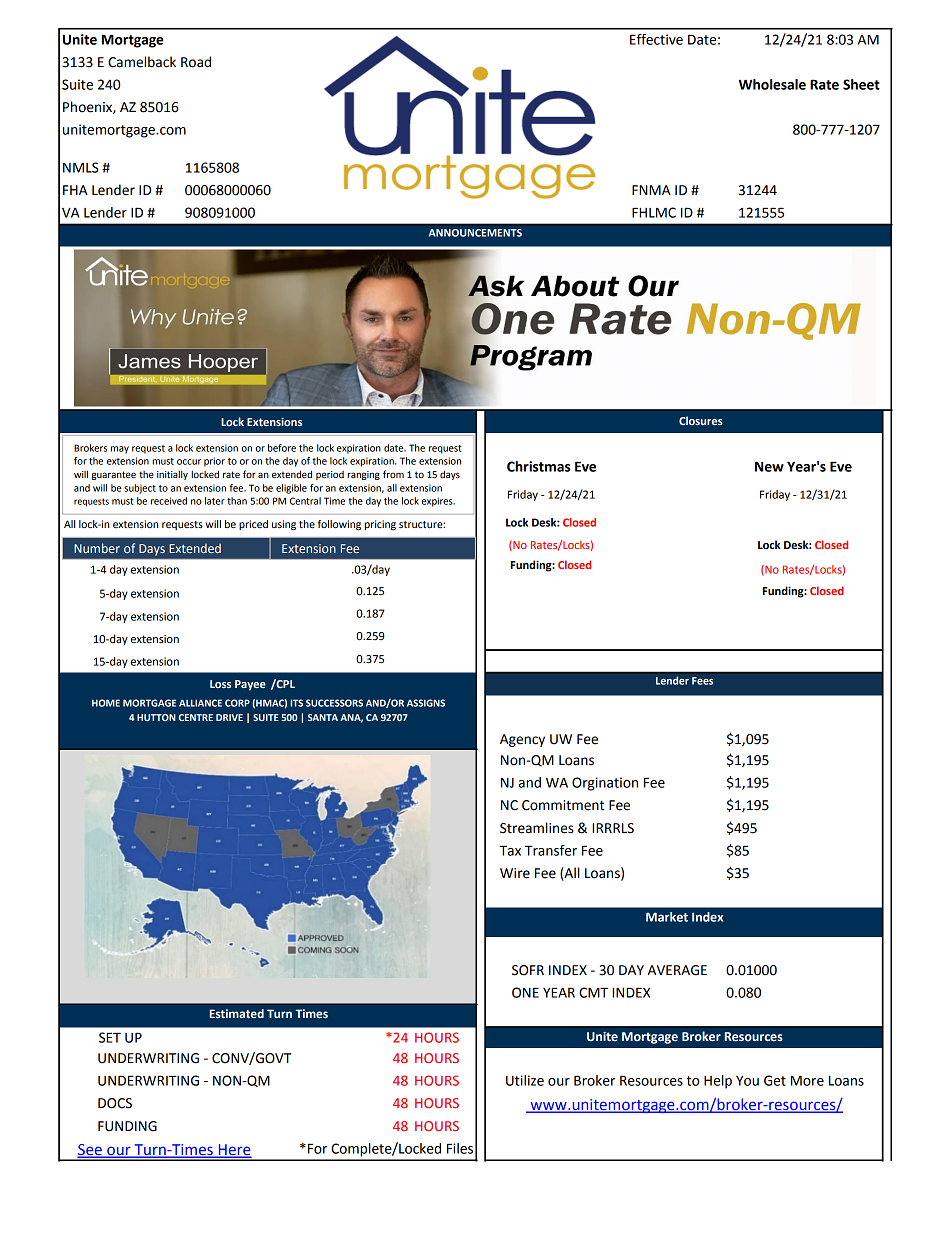 This screenshot has height=1233, width=952. Describe the element at coordinates (189, 462) in the screenshot. I see `occur` at that location.
